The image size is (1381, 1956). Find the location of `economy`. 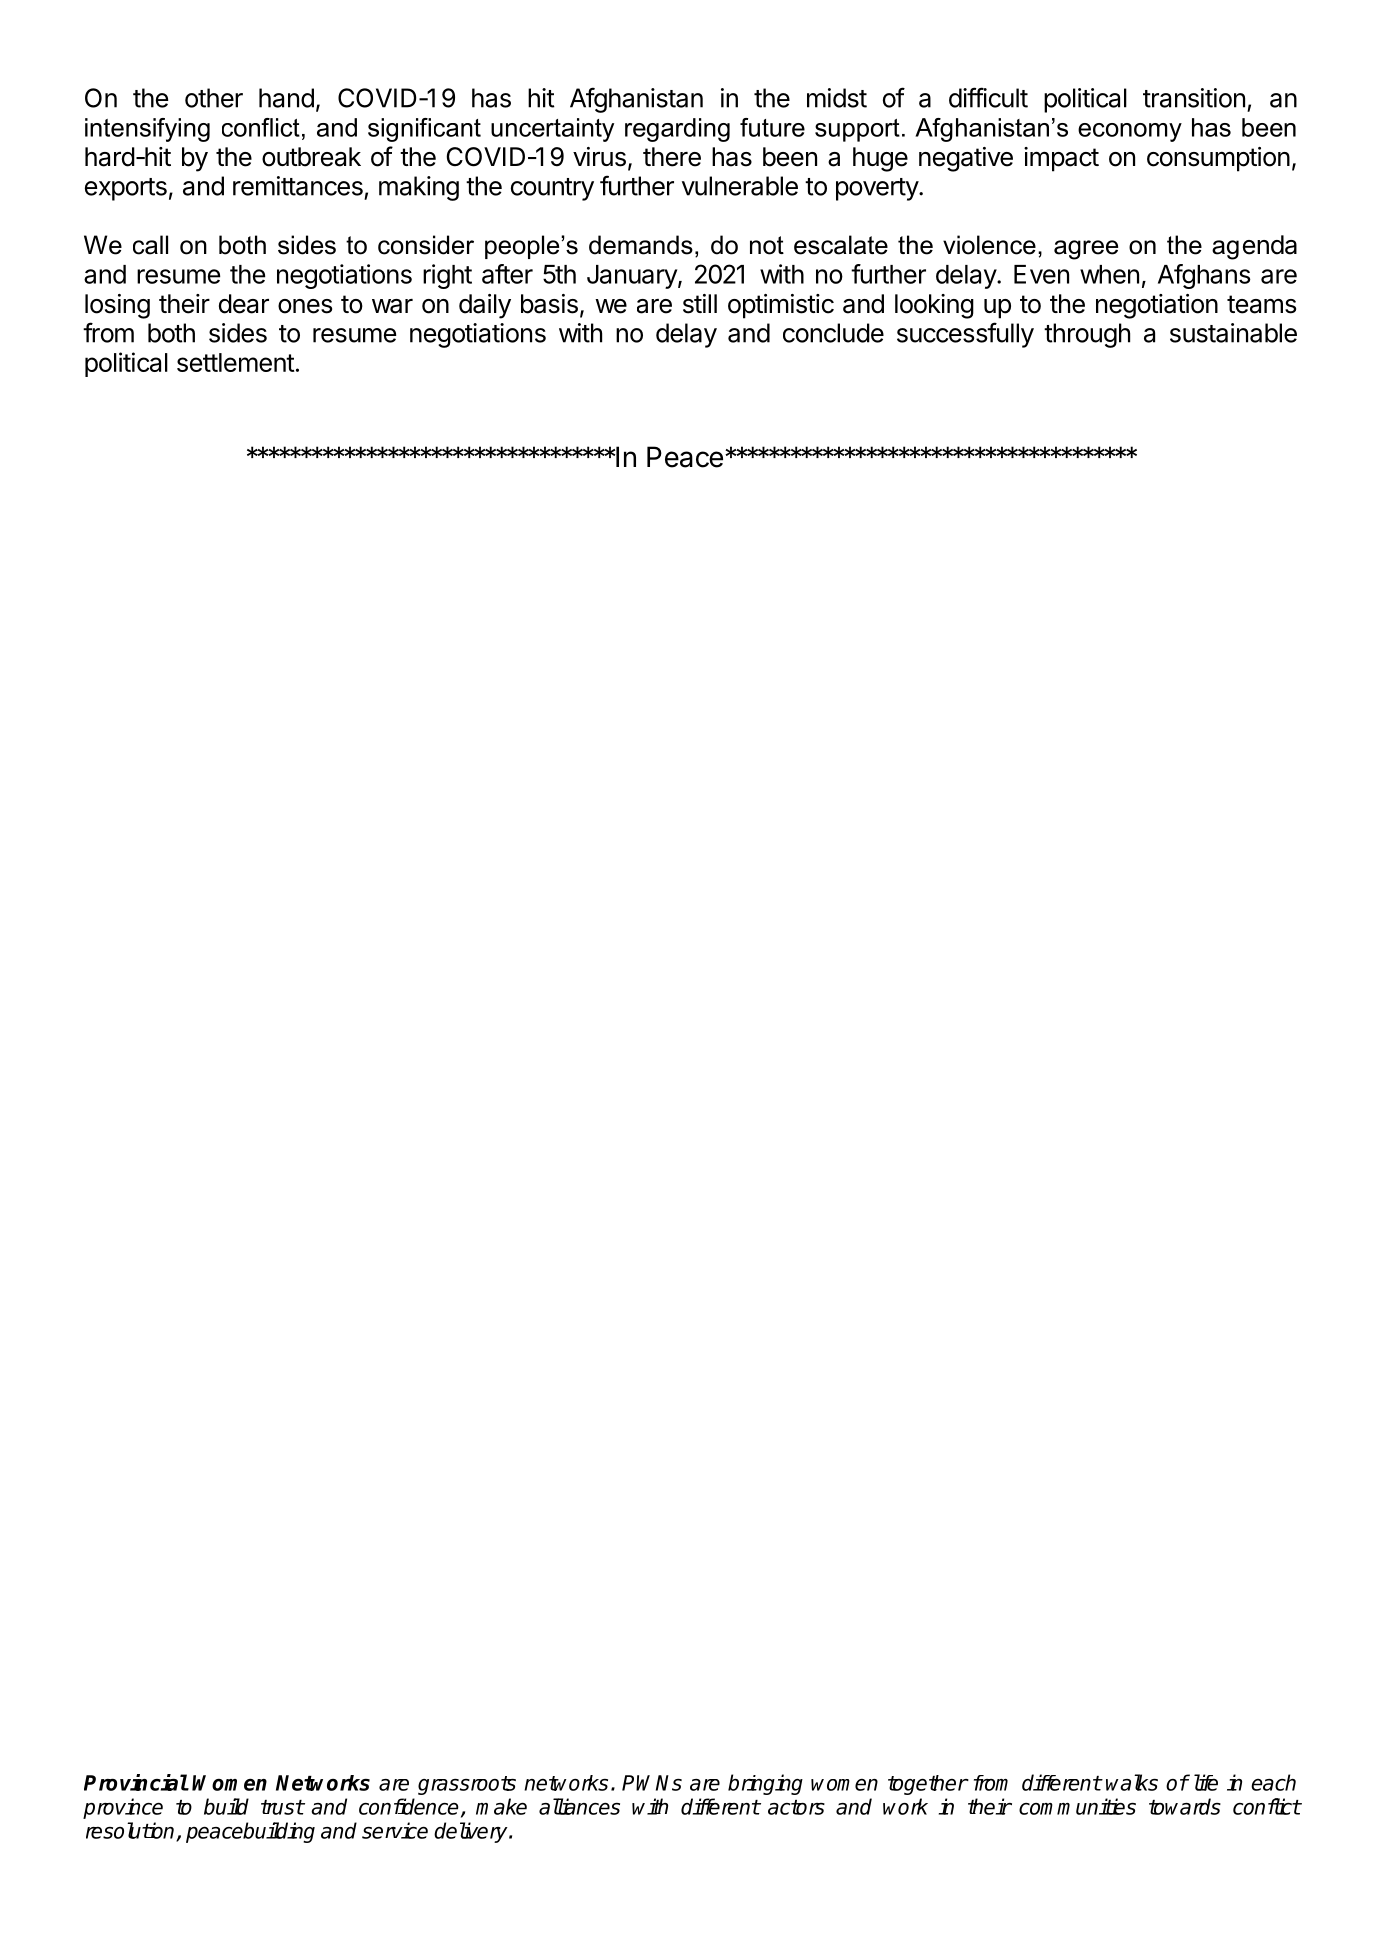

economy is located at coordinates (1130, 132).
